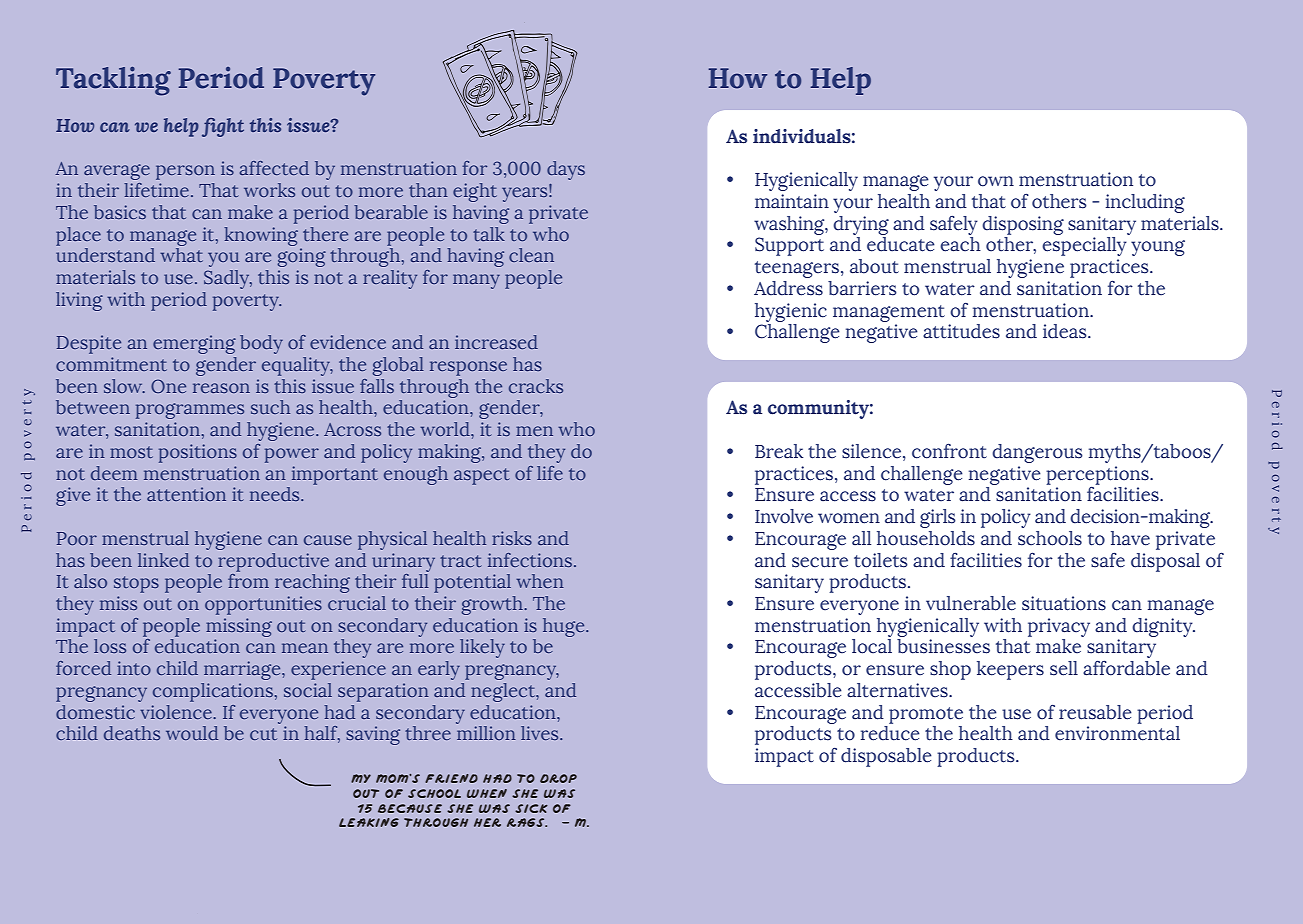 The height and width of the document is (924, 1303). I want to click on privacy, so click(1059, 627).
